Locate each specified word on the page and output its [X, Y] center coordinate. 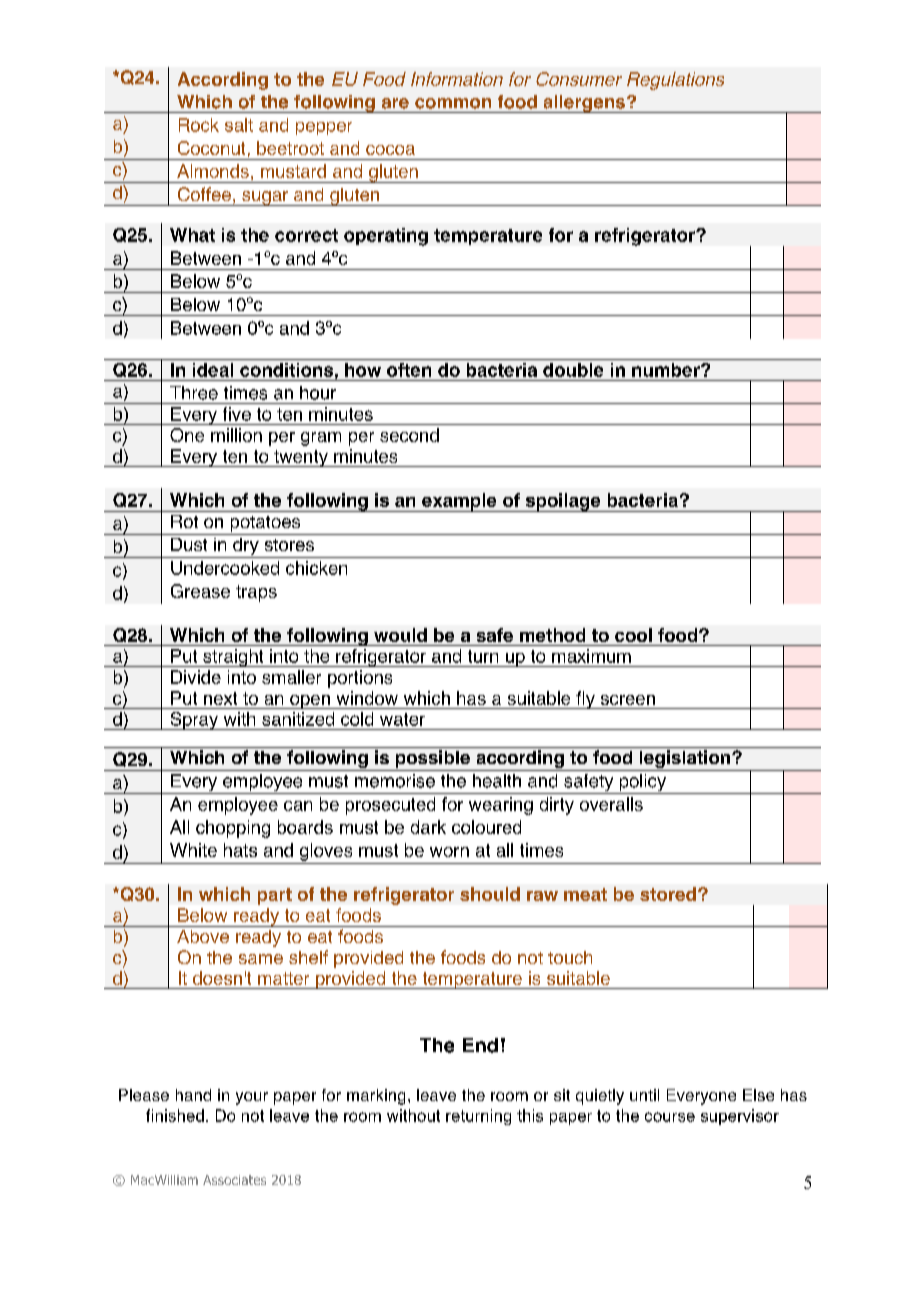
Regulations [675, 81]
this [530, 1115]
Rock [199, 125]
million [236, 435]
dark [428, 827]
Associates [234, 1180]
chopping [233, 829]
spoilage [563, 502]
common [453, 103]
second [409, 435]
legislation [684, 760]
